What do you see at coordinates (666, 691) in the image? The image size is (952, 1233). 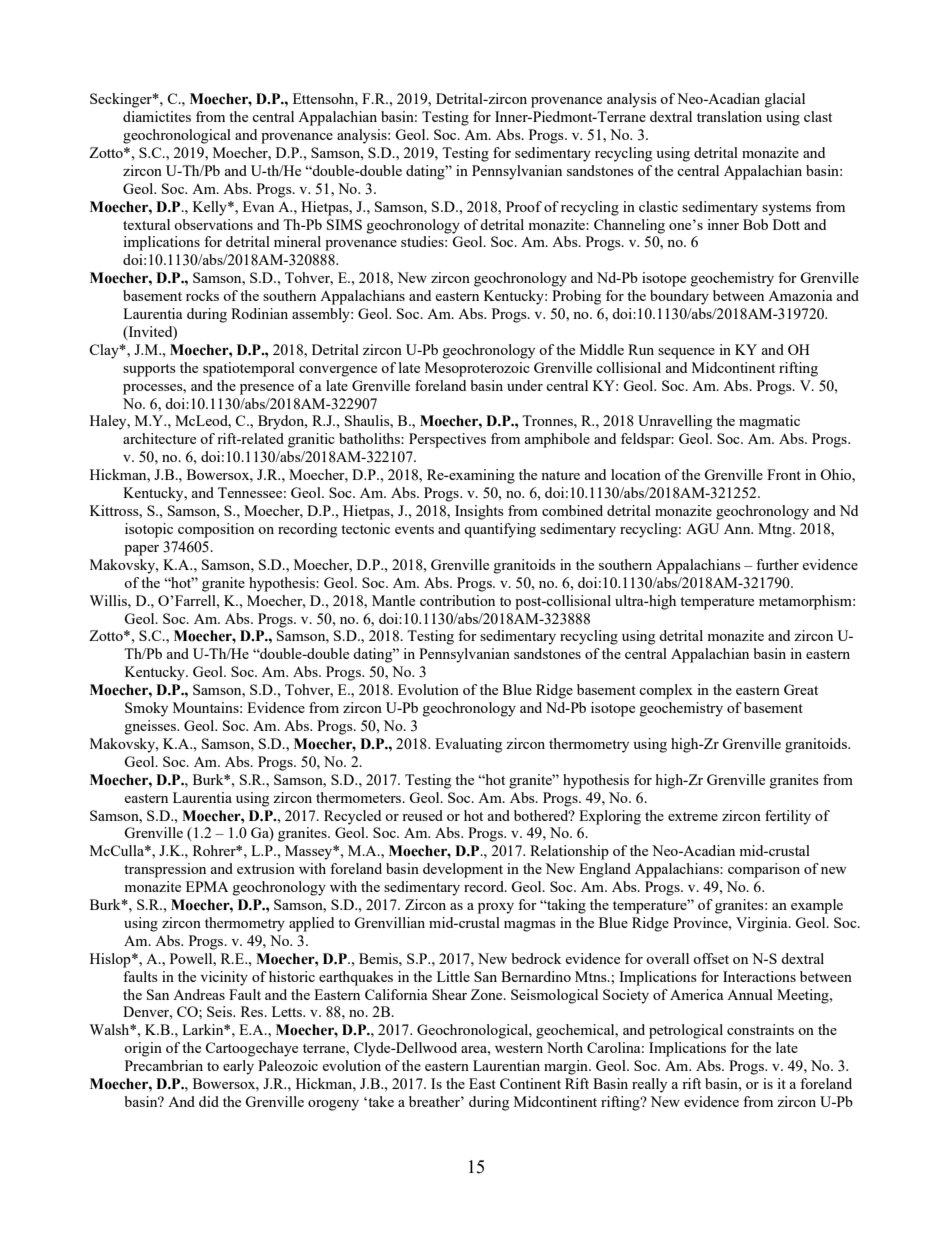 I see `complex` at bounding box center [666, 691].
